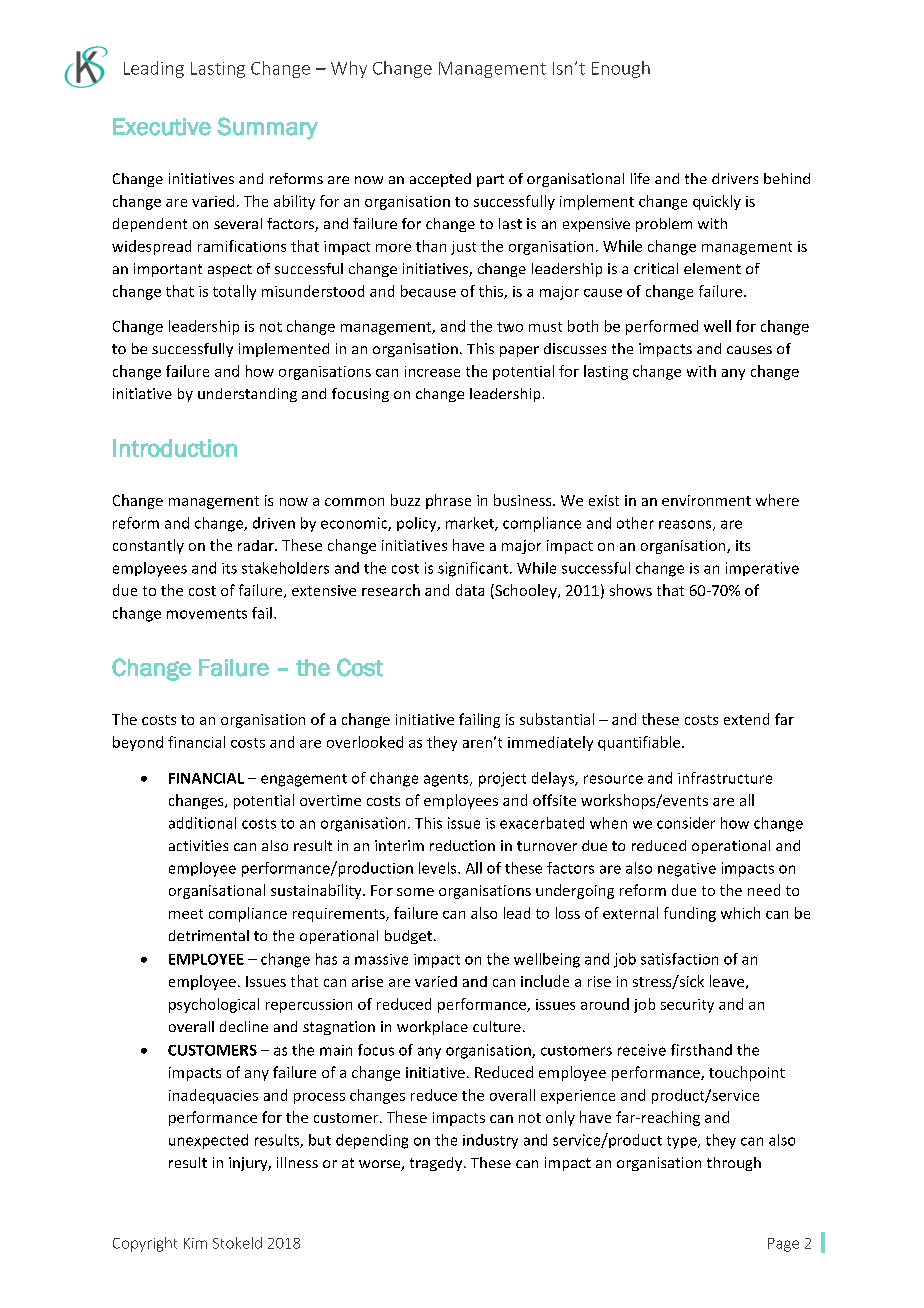  What do you see at coordinates (686, 823) in the page?
I see `consider` at bounding box center [686, 823].
